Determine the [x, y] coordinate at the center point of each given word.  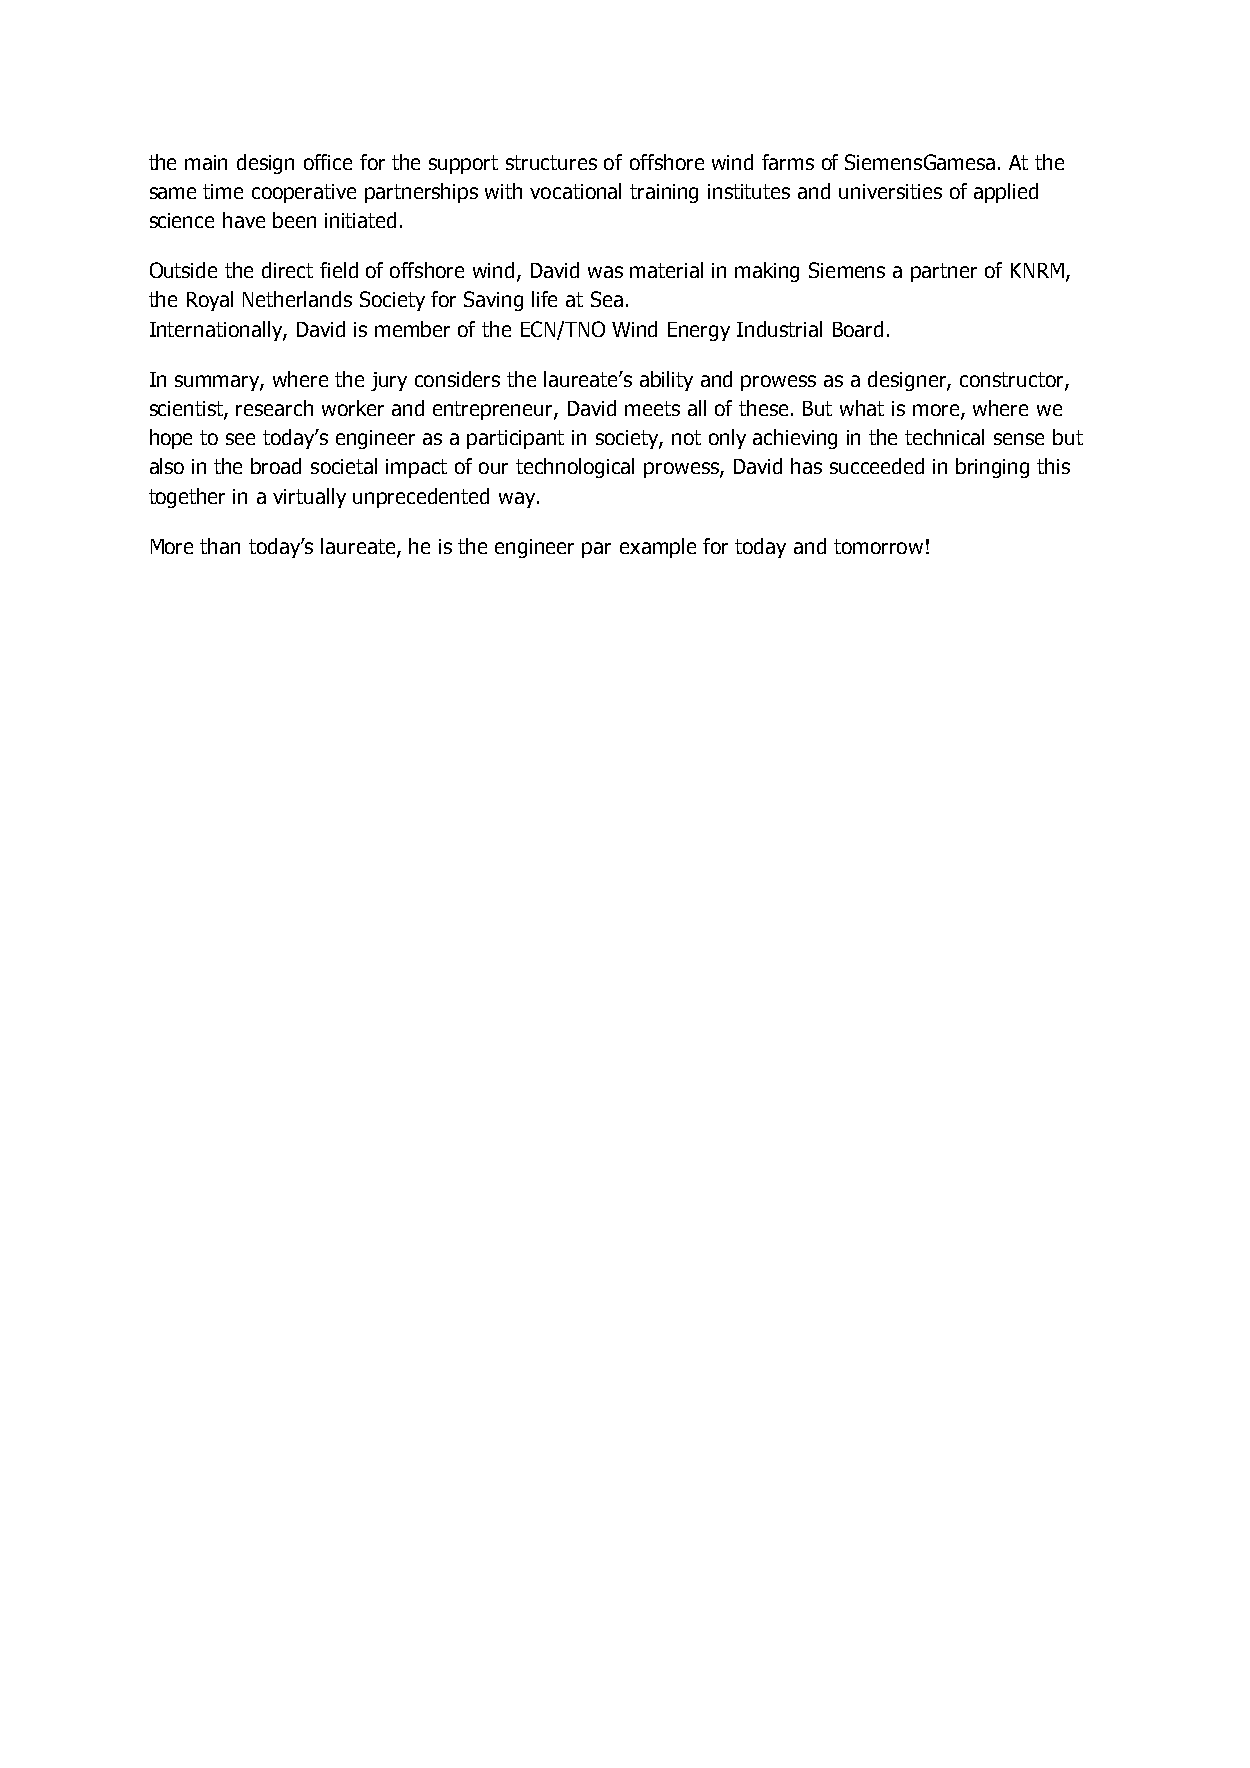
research [274, 408]
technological [575, 468]
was [605, 272]
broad [276, 466]
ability [666, 381]
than [220, 546]
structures [551, 162]
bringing [992, 468]
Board [858, 329]
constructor [1013, 380]
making [767, 272]
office [328, 162]
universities [890, 191]
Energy [699, 331]
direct [287, 270]
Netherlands [297, 299]
